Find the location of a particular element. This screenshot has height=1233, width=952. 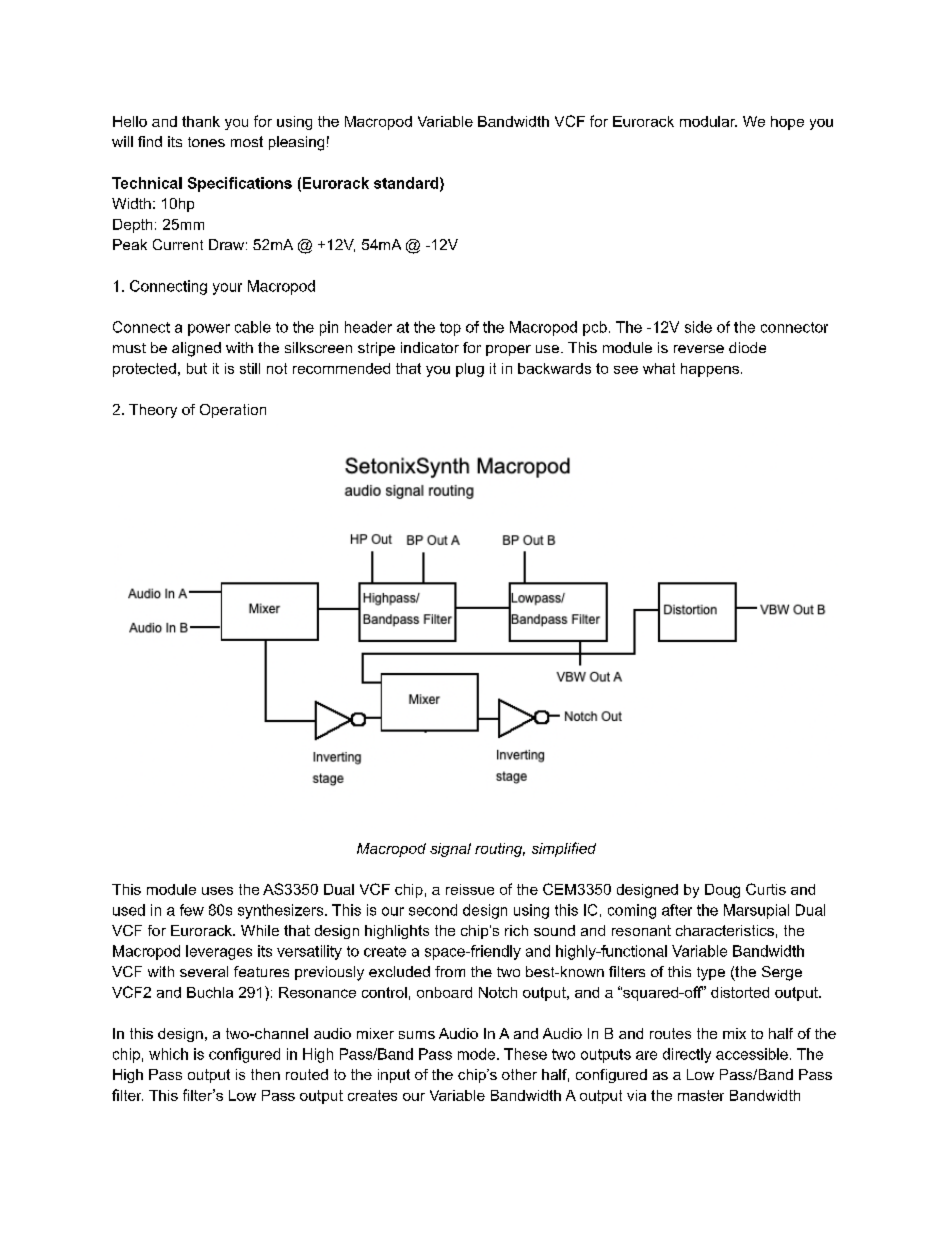

plug is located at coordinates (470, 370).
